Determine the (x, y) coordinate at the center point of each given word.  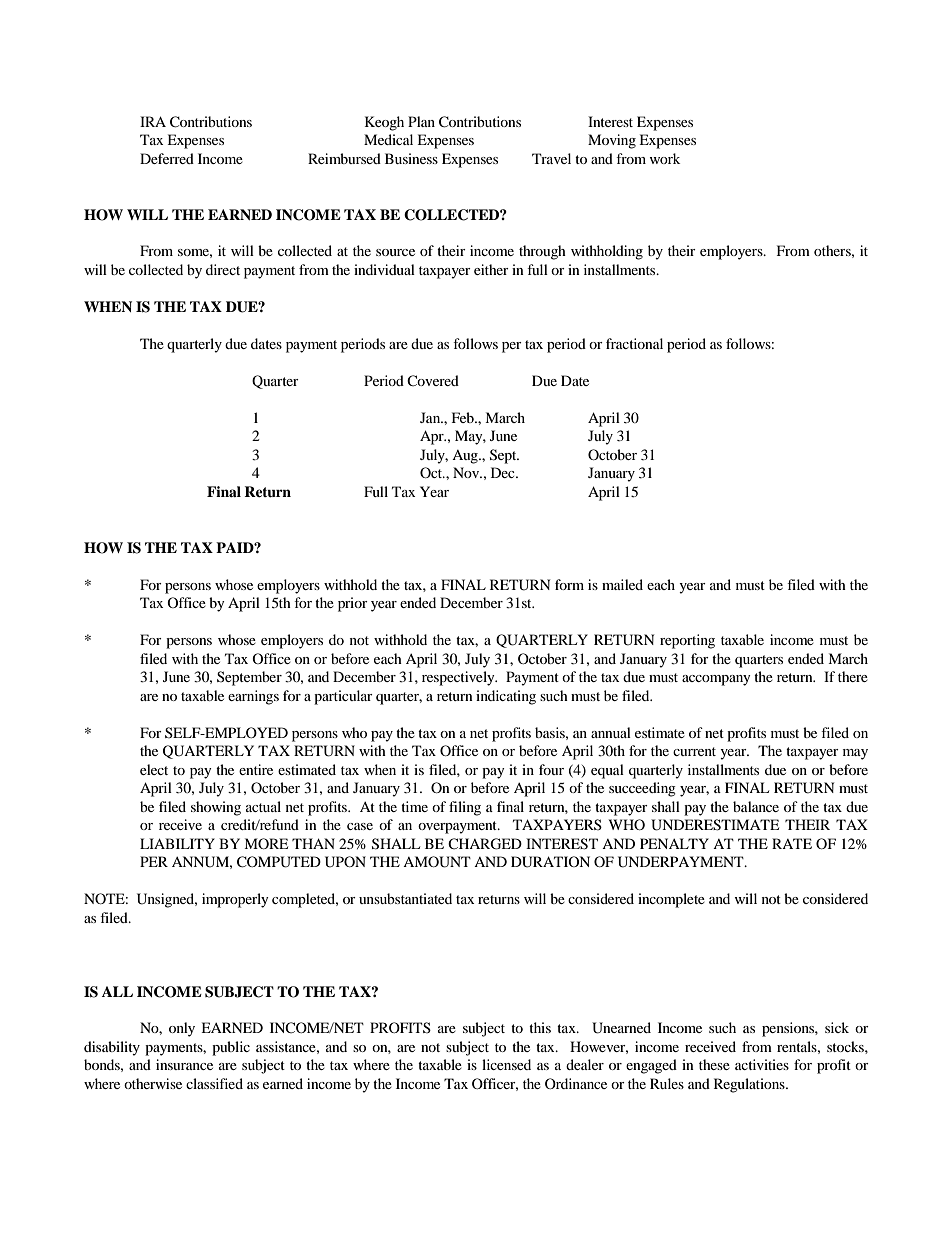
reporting (687, 641)
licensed (506, 1064)
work (664, 158)
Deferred (167, 158)
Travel (551, 158)
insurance (184, 1064)
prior (353, 604)
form (569, 584)
